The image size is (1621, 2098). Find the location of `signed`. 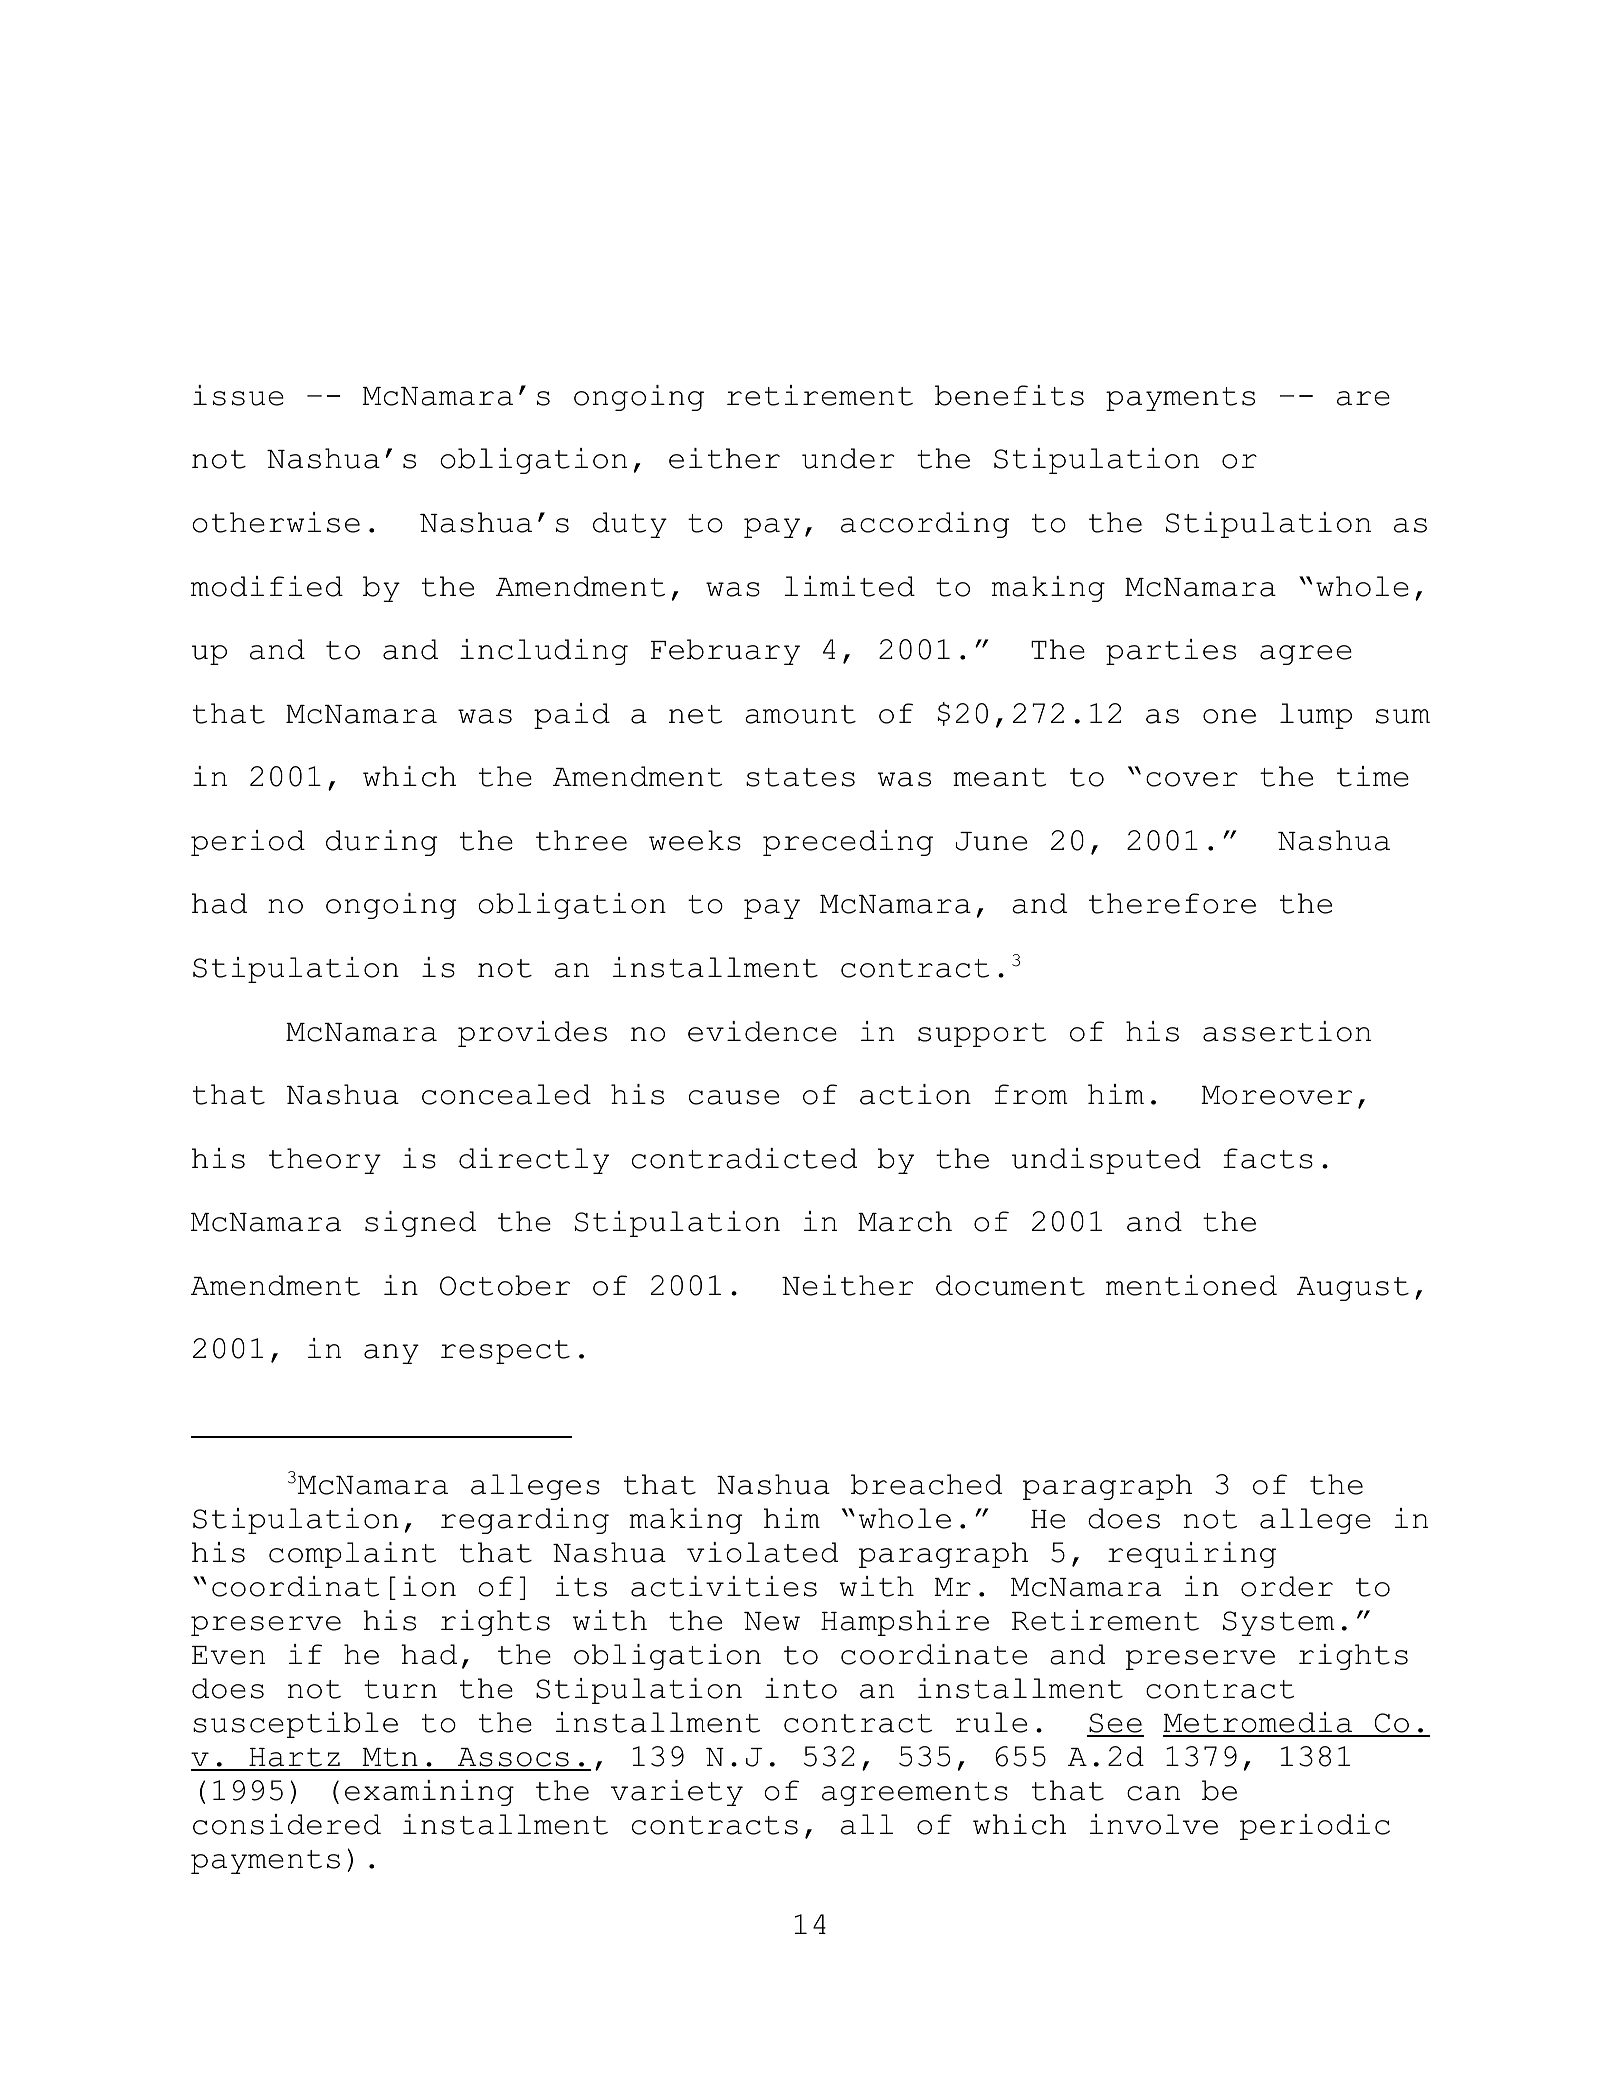

signed is located at coordinates (420, 1224).
